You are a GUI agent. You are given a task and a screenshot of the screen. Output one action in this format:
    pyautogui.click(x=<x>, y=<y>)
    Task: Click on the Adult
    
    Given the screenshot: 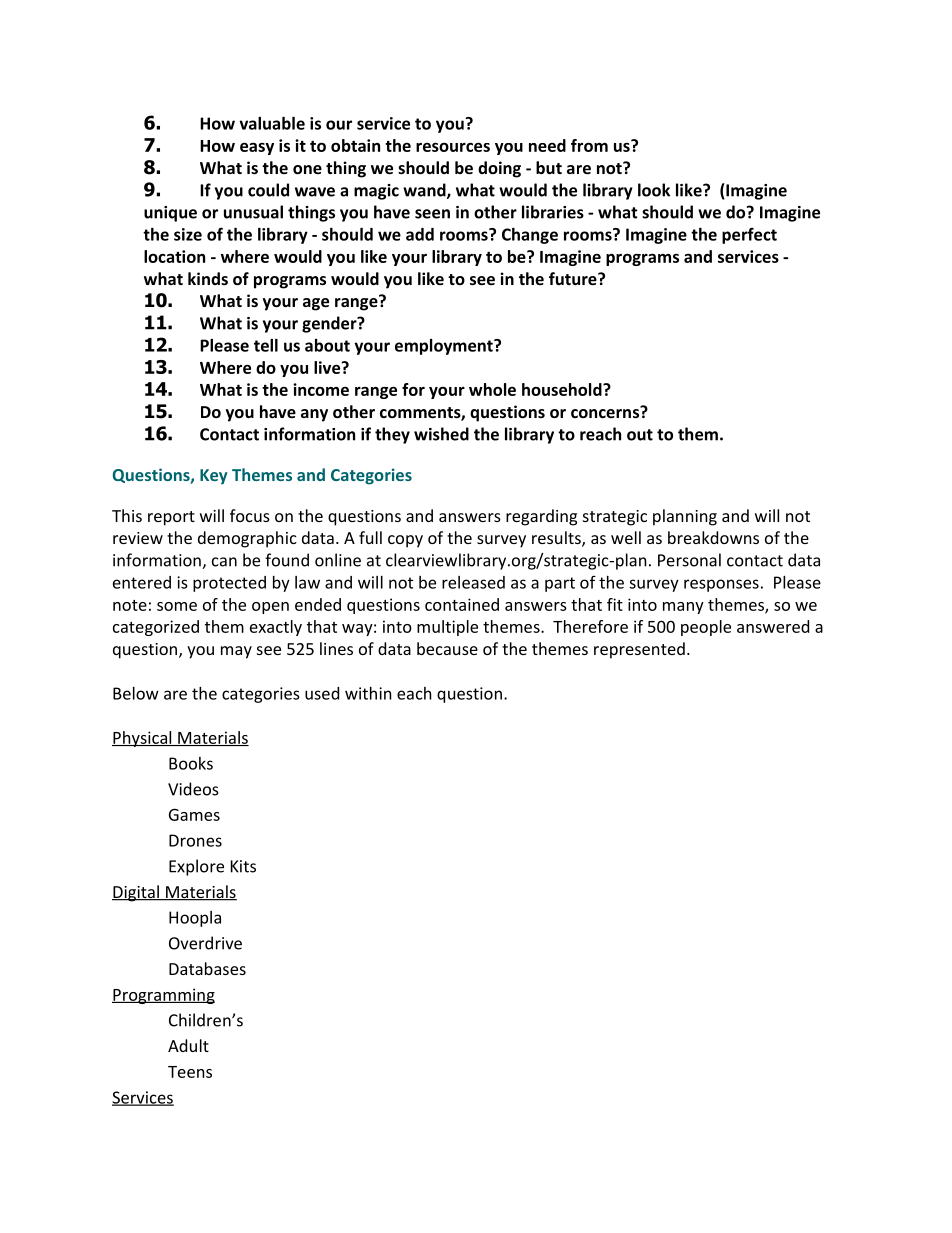 What is the action you would take?
    pyautogui.click(x=188, y=1045)
